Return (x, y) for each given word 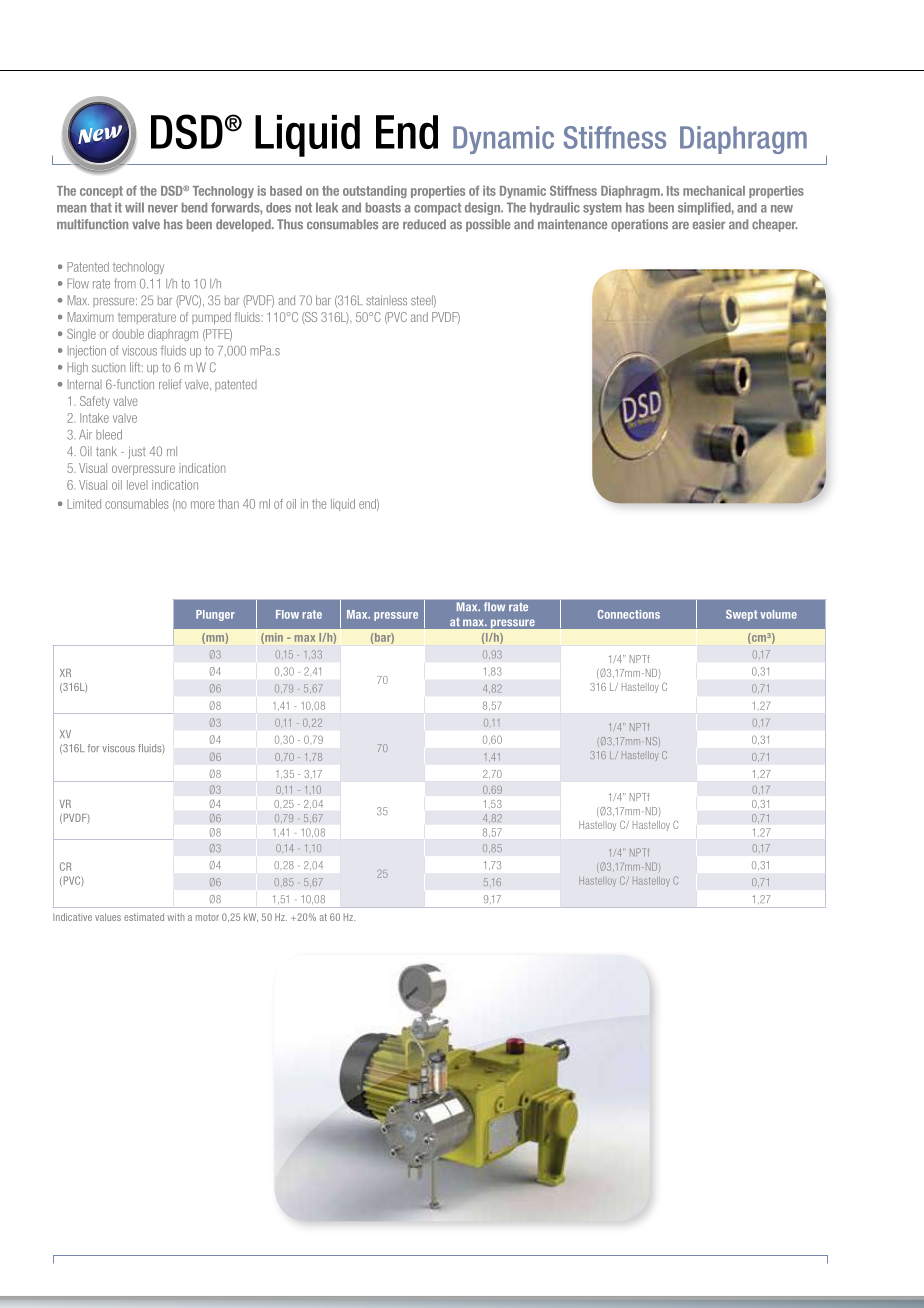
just (137, 452)
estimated (144, 917)
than (228, 504)
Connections (629, 614)
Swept (741, 615)
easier (709, 224)
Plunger (215, 615)
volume (778, 614)
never (163, 209)
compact (437, 209)
